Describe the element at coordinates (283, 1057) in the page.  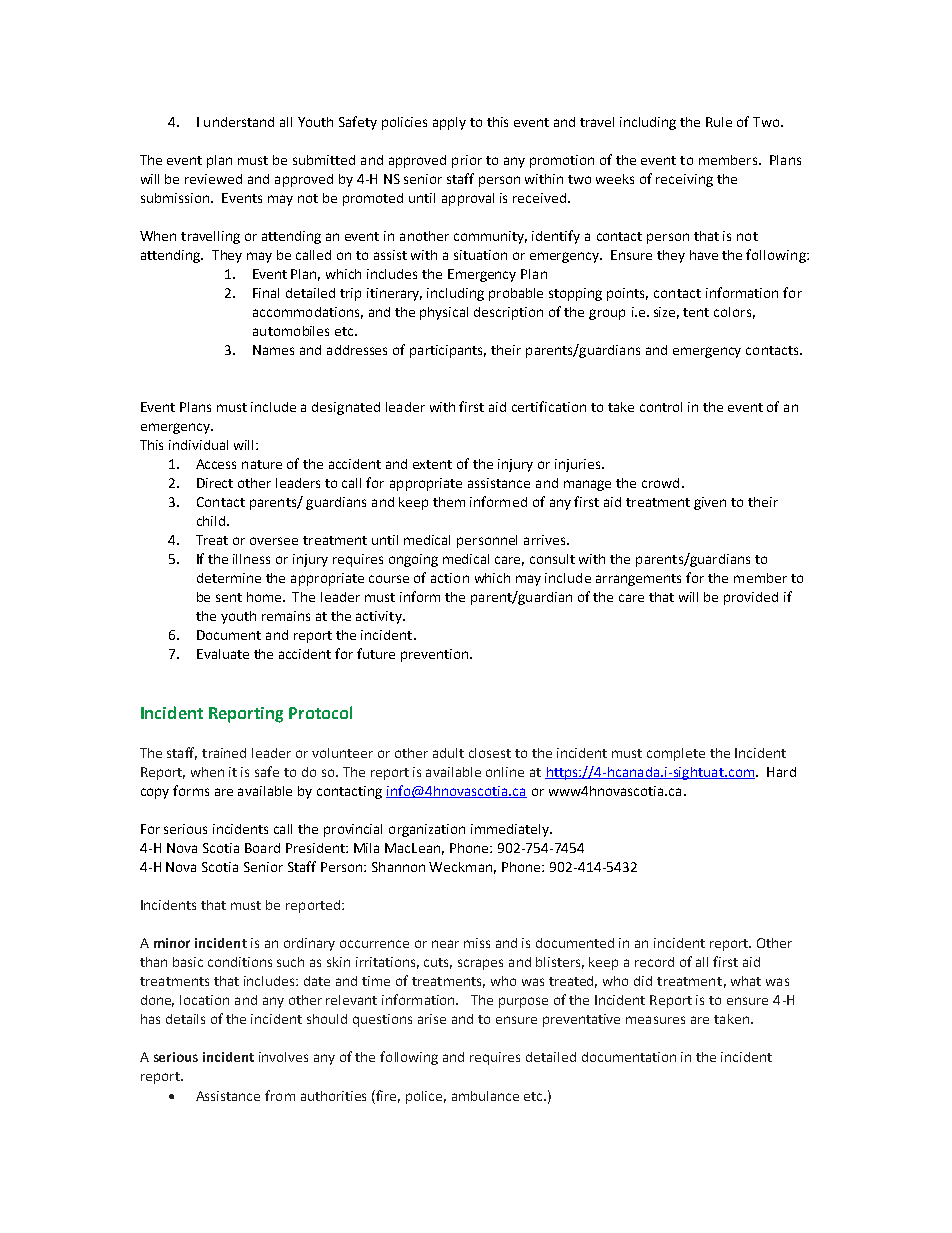
I see `involves` at that location.
